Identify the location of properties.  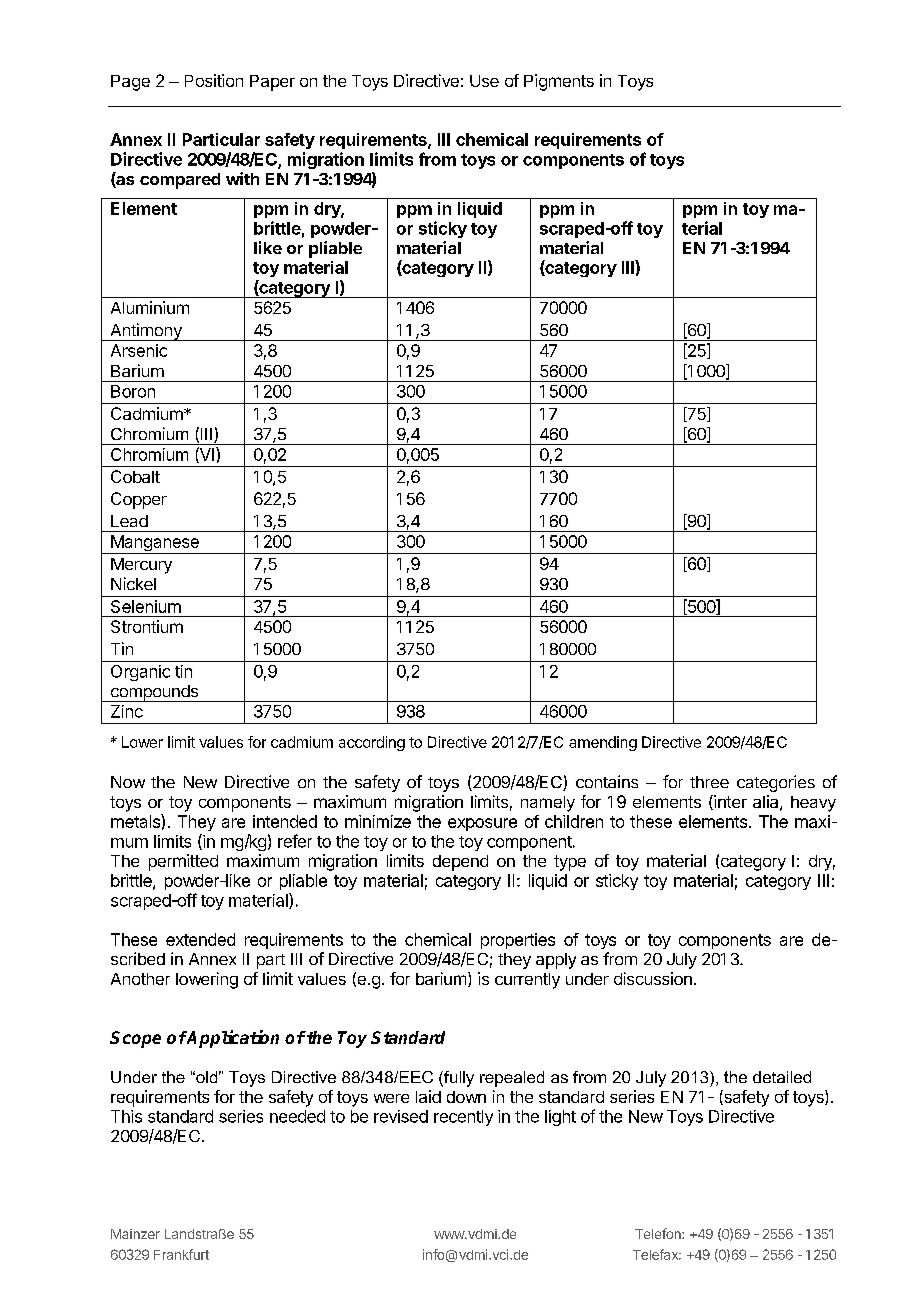
(518, 941).
